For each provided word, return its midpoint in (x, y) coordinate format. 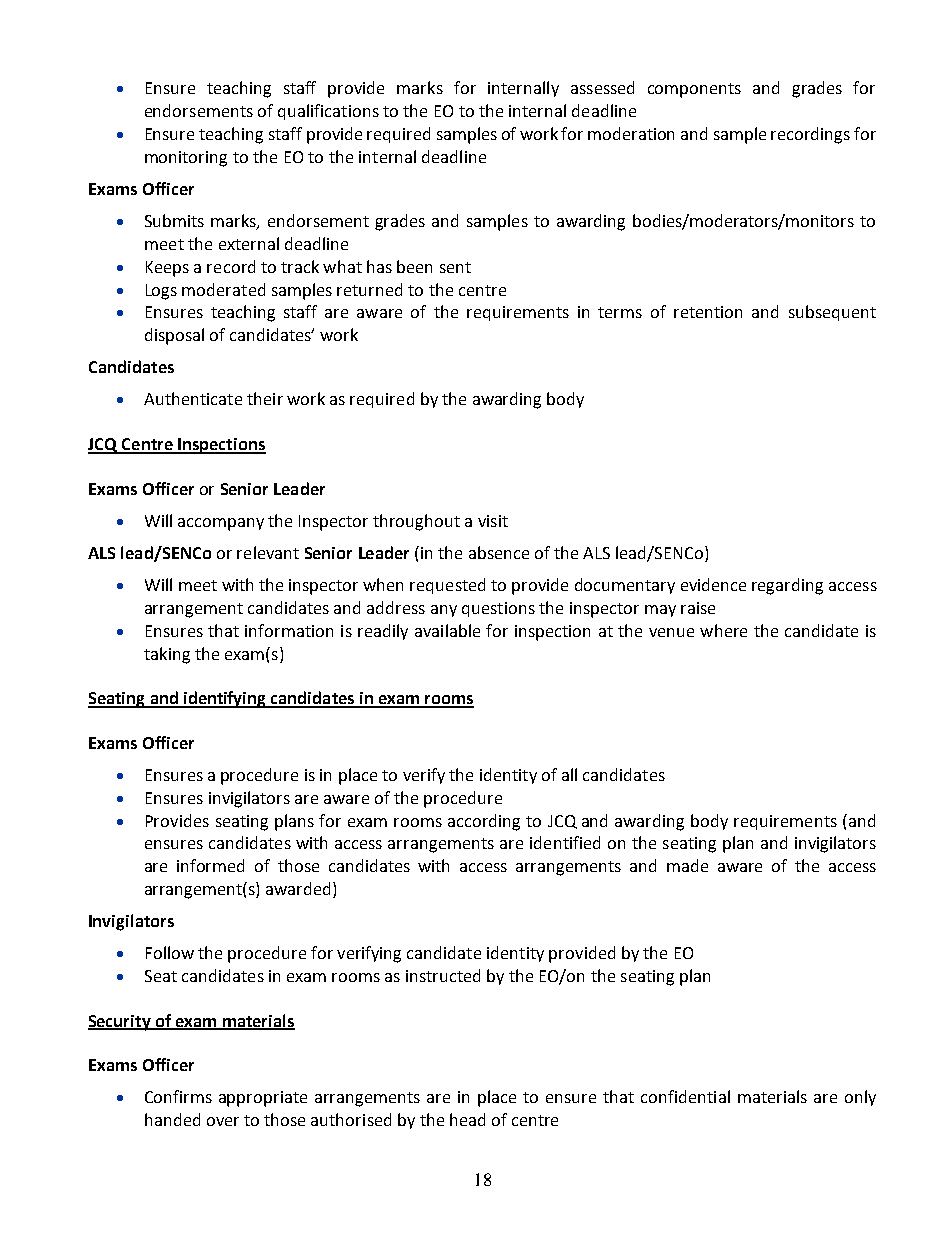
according (484, 822)
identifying (225, 699)
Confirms (178, 1096)
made (687, 865)
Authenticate (193, 398)
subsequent (832, 313)
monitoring (186, 159)
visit (493, 521)
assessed (602, 87)
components (694, 90)
